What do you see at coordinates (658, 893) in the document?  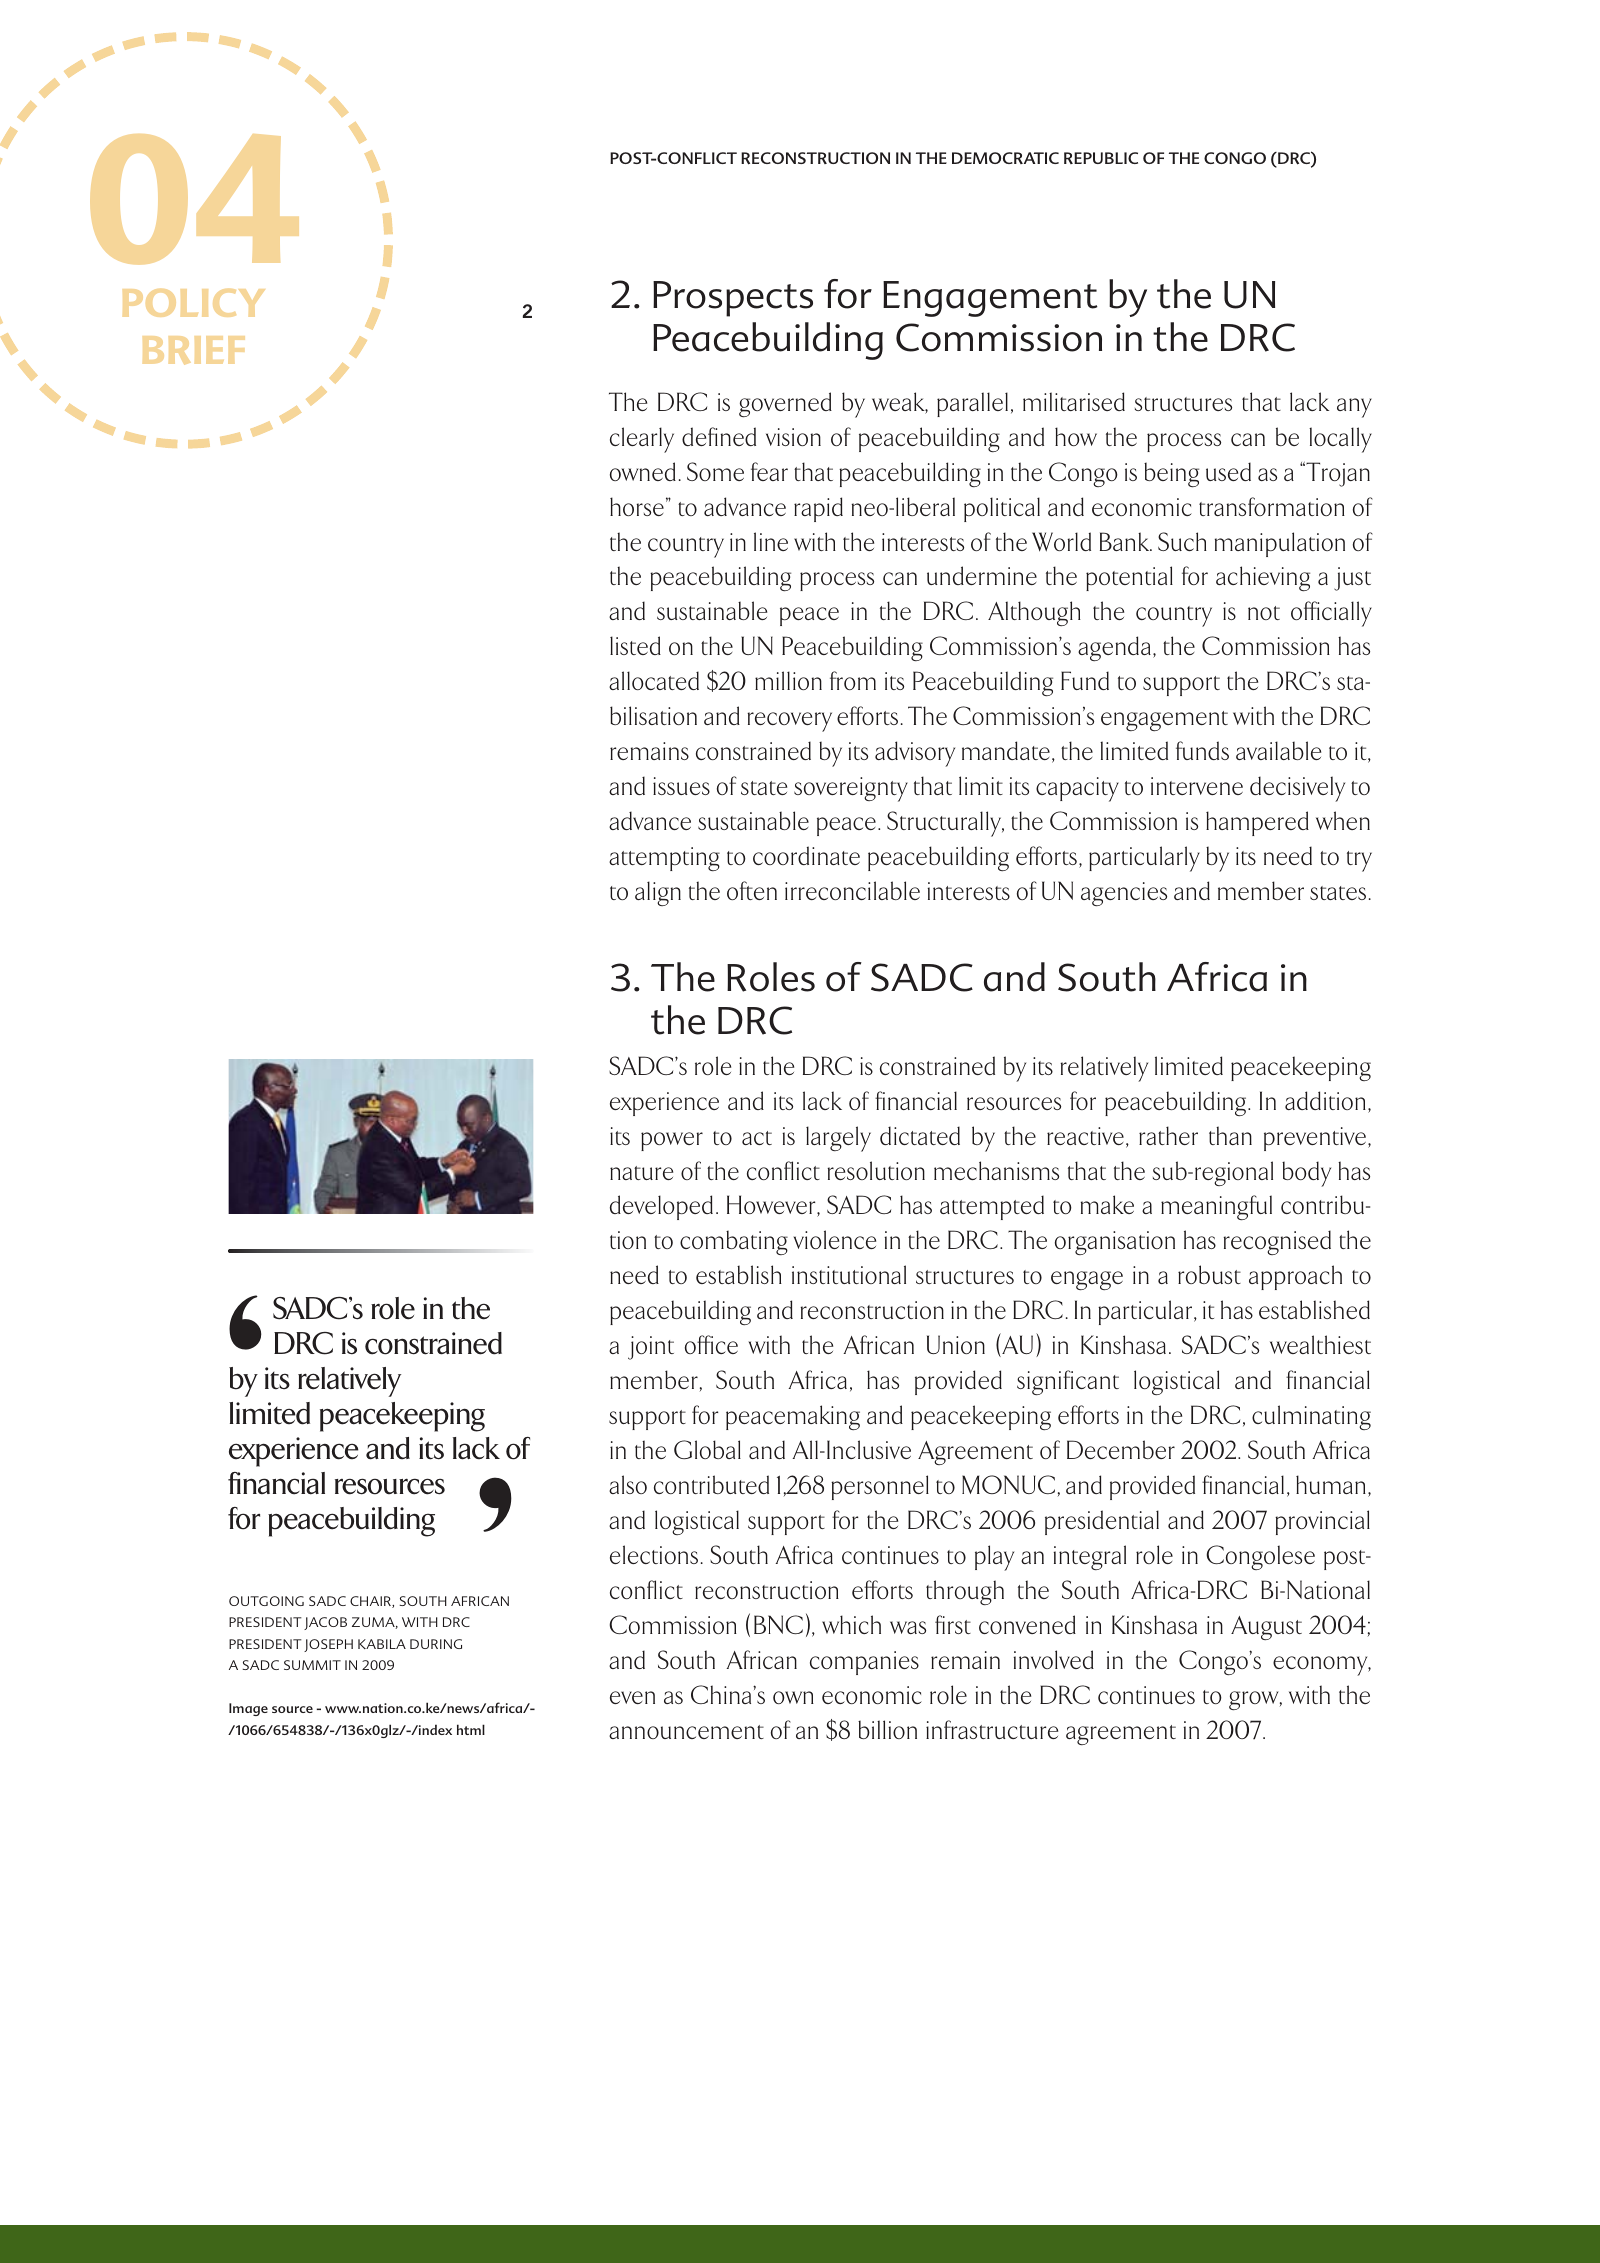 I see `align` at bounding box center [658, 893].
